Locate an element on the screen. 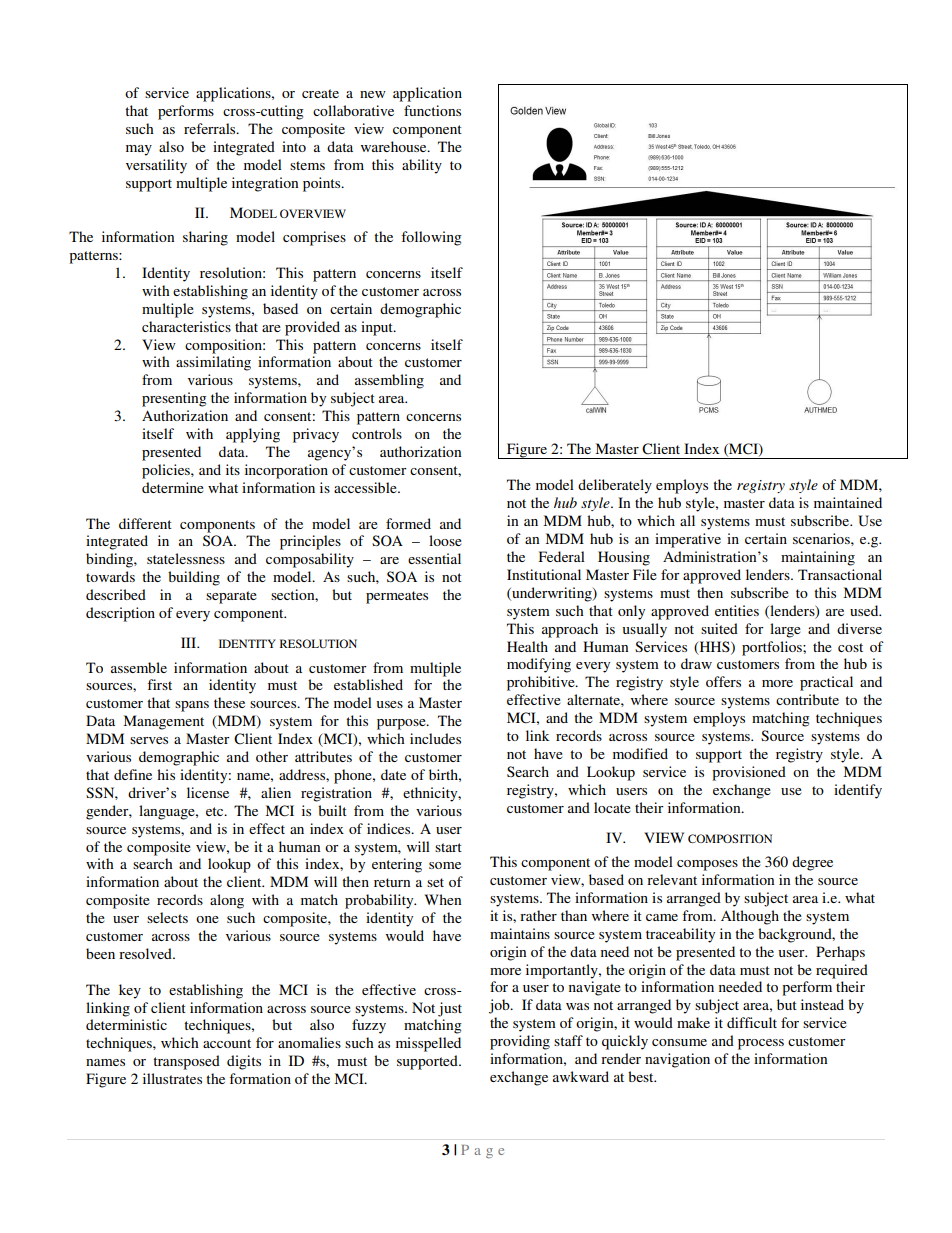  process is located at coordinates (761, 1044).
